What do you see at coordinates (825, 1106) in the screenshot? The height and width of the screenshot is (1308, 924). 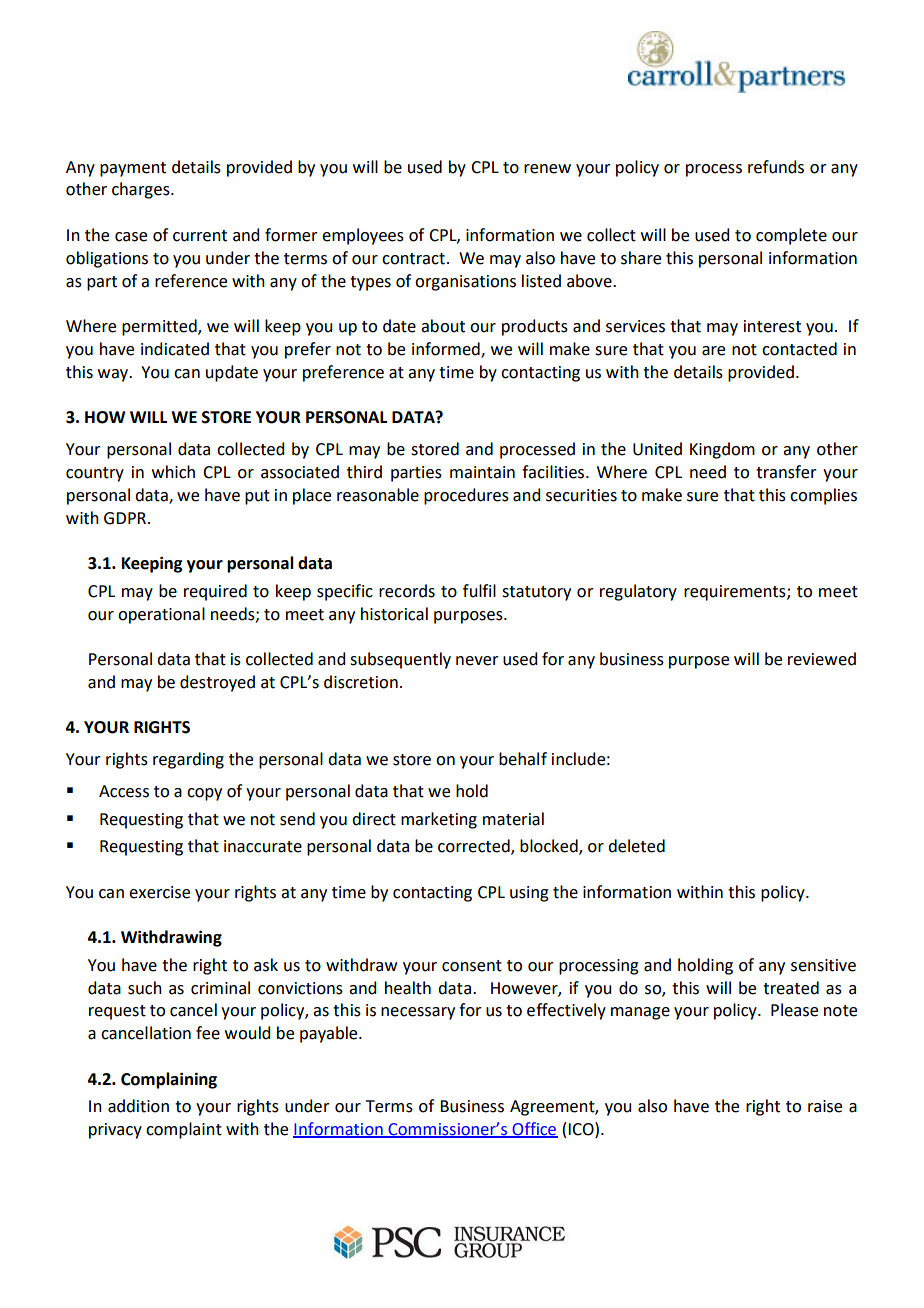 I see `raise` at bounding box center [825, 1106].
